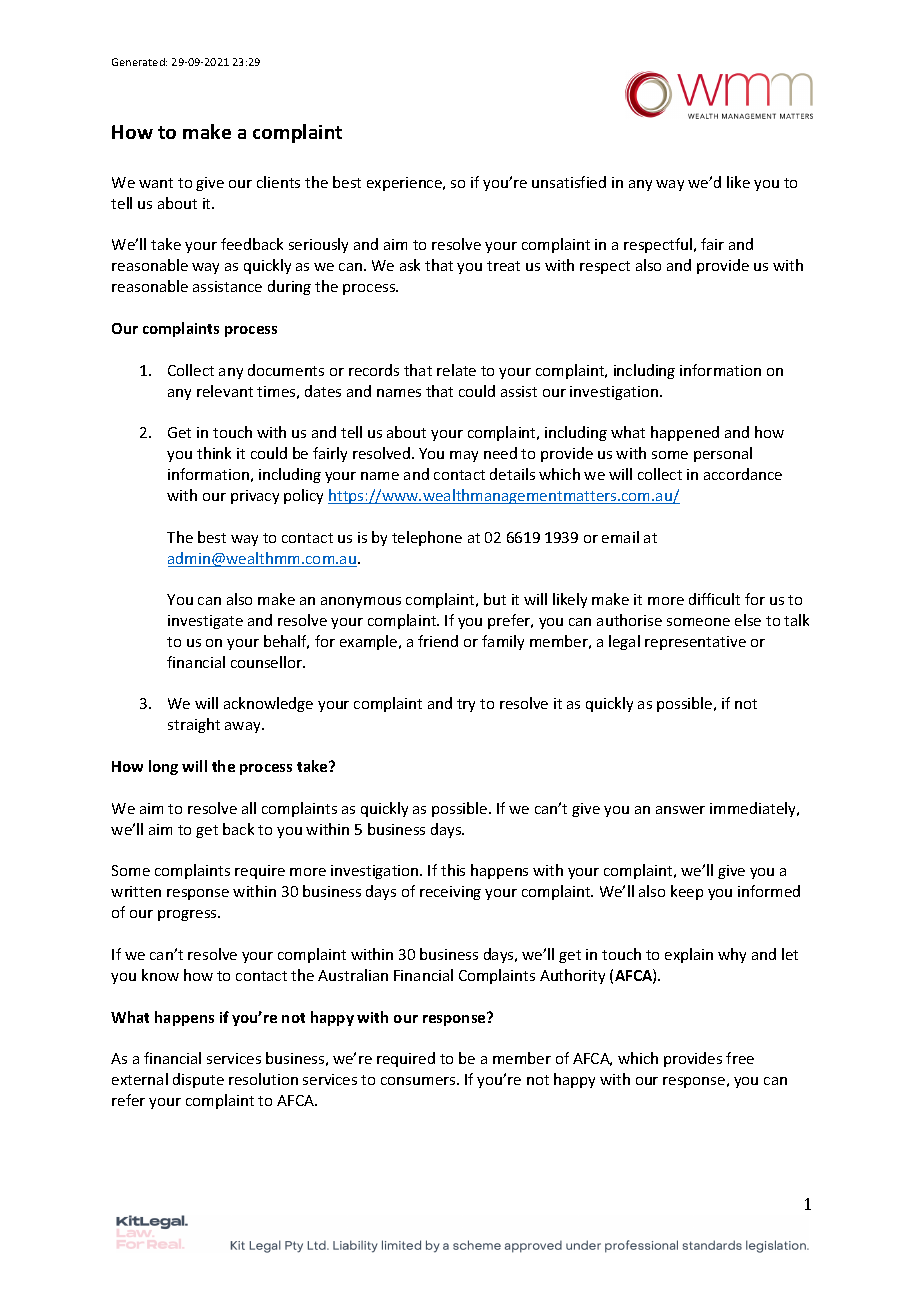  Describe the element at coordinates (743, 474) in the screenshot. I see `accordance` at that location.
